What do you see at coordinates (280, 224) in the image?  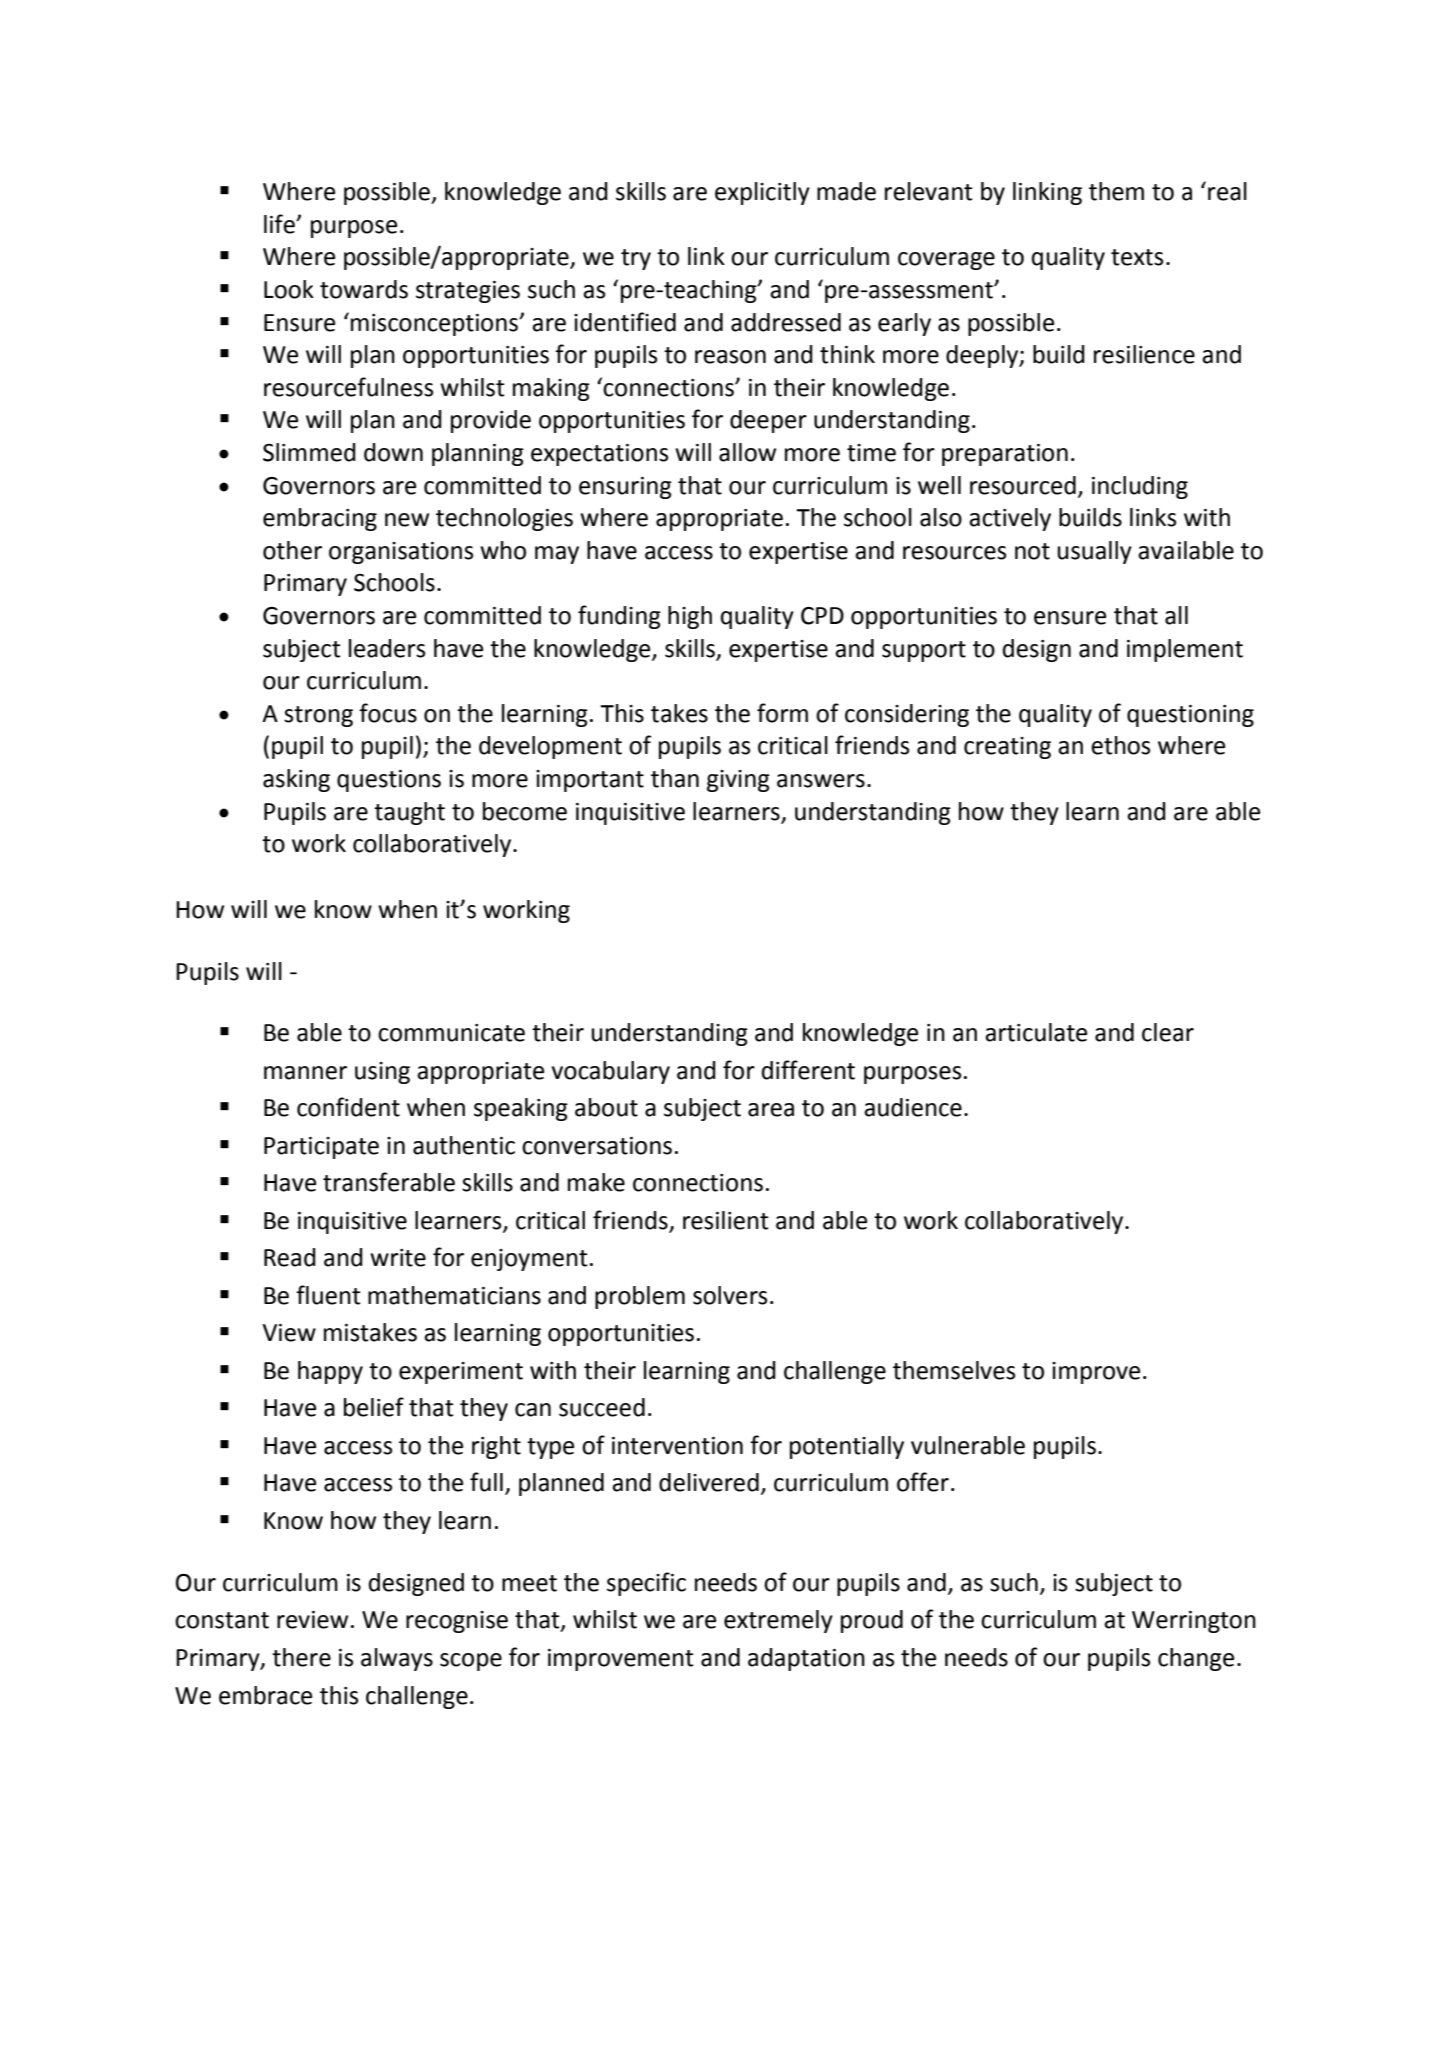 I see `life` at bounding box center [280, 224].
